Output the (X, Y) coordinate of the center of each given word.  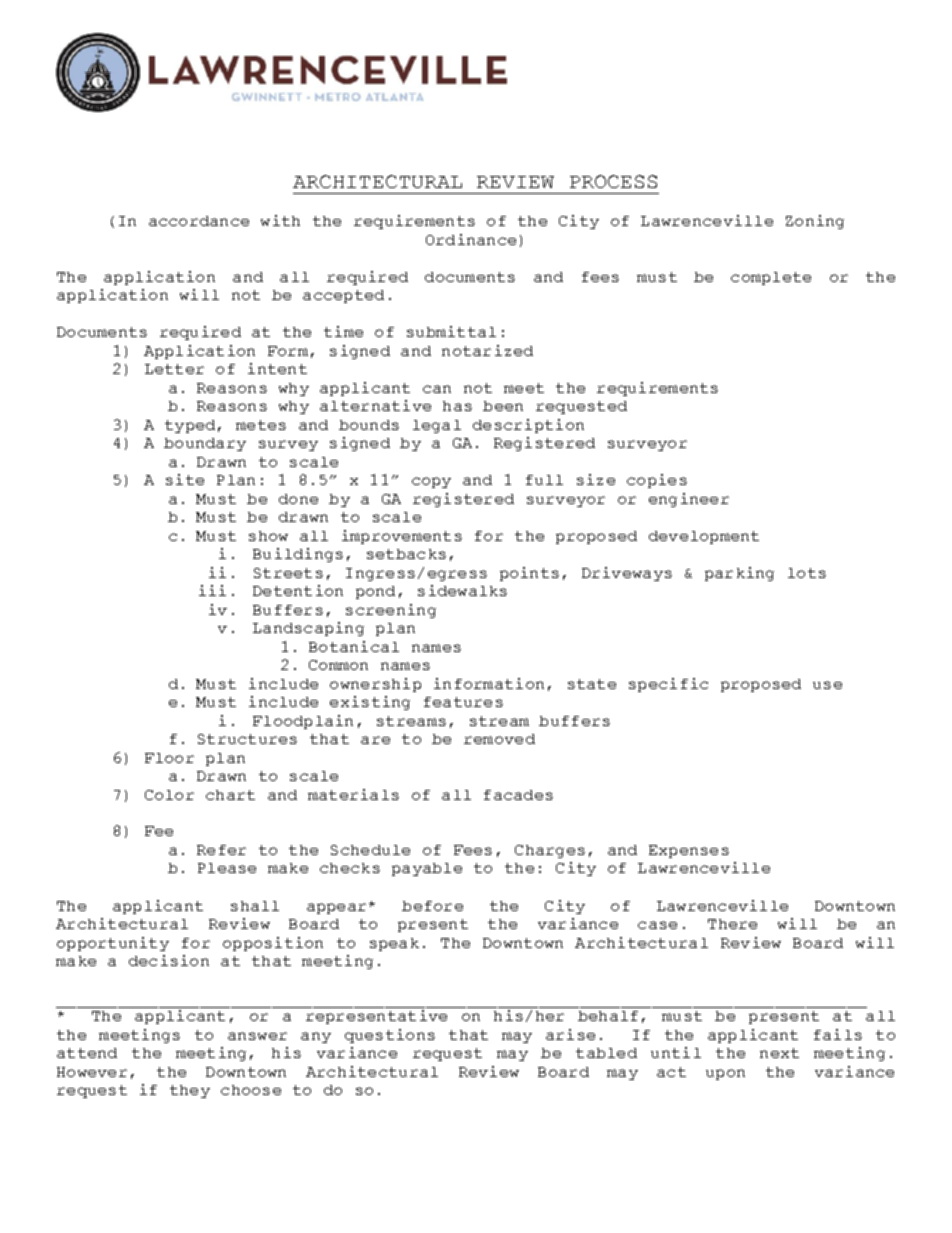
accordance (199, 221)
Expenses (689, 851)
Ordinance (471, 239)
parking (739, 574)
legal (437, 426)
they (190, 1091)
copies (657, 481)
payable (427, 869)
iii (212, 590)
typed (190, 426)
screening (391, 611)
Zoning (815, 222)
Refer (221, 850)
